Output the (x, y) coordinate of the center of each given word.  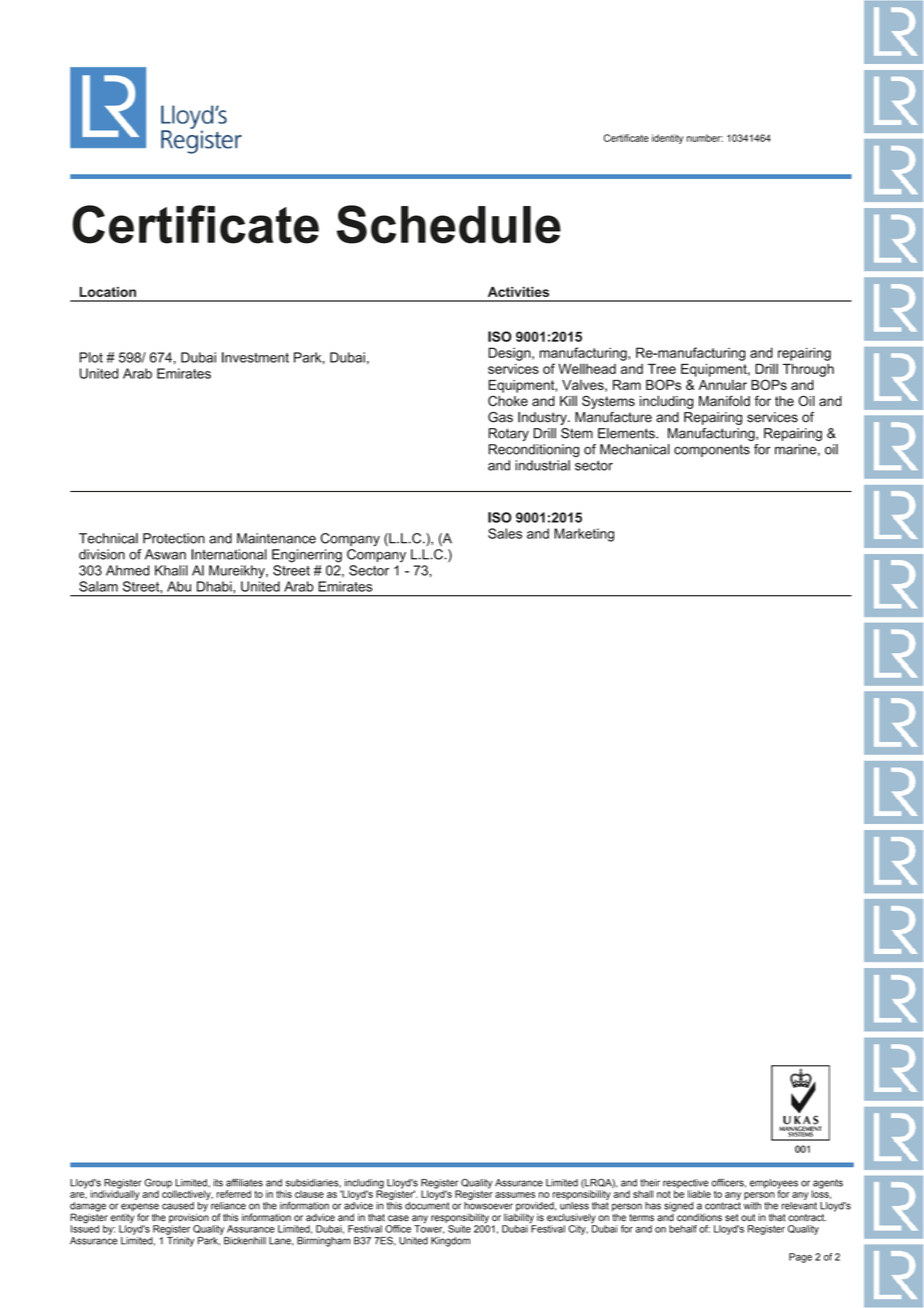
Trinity (180, 1240)
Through (808, 370)
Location (108, 292)
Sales (505, 533)
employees (774, 1185)
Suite (459, 1229)
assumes (515, 1195)
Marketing (584, 535)
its (218, 1183)
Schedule (449, 224)
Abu (179, 586)
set (732, 1218)
